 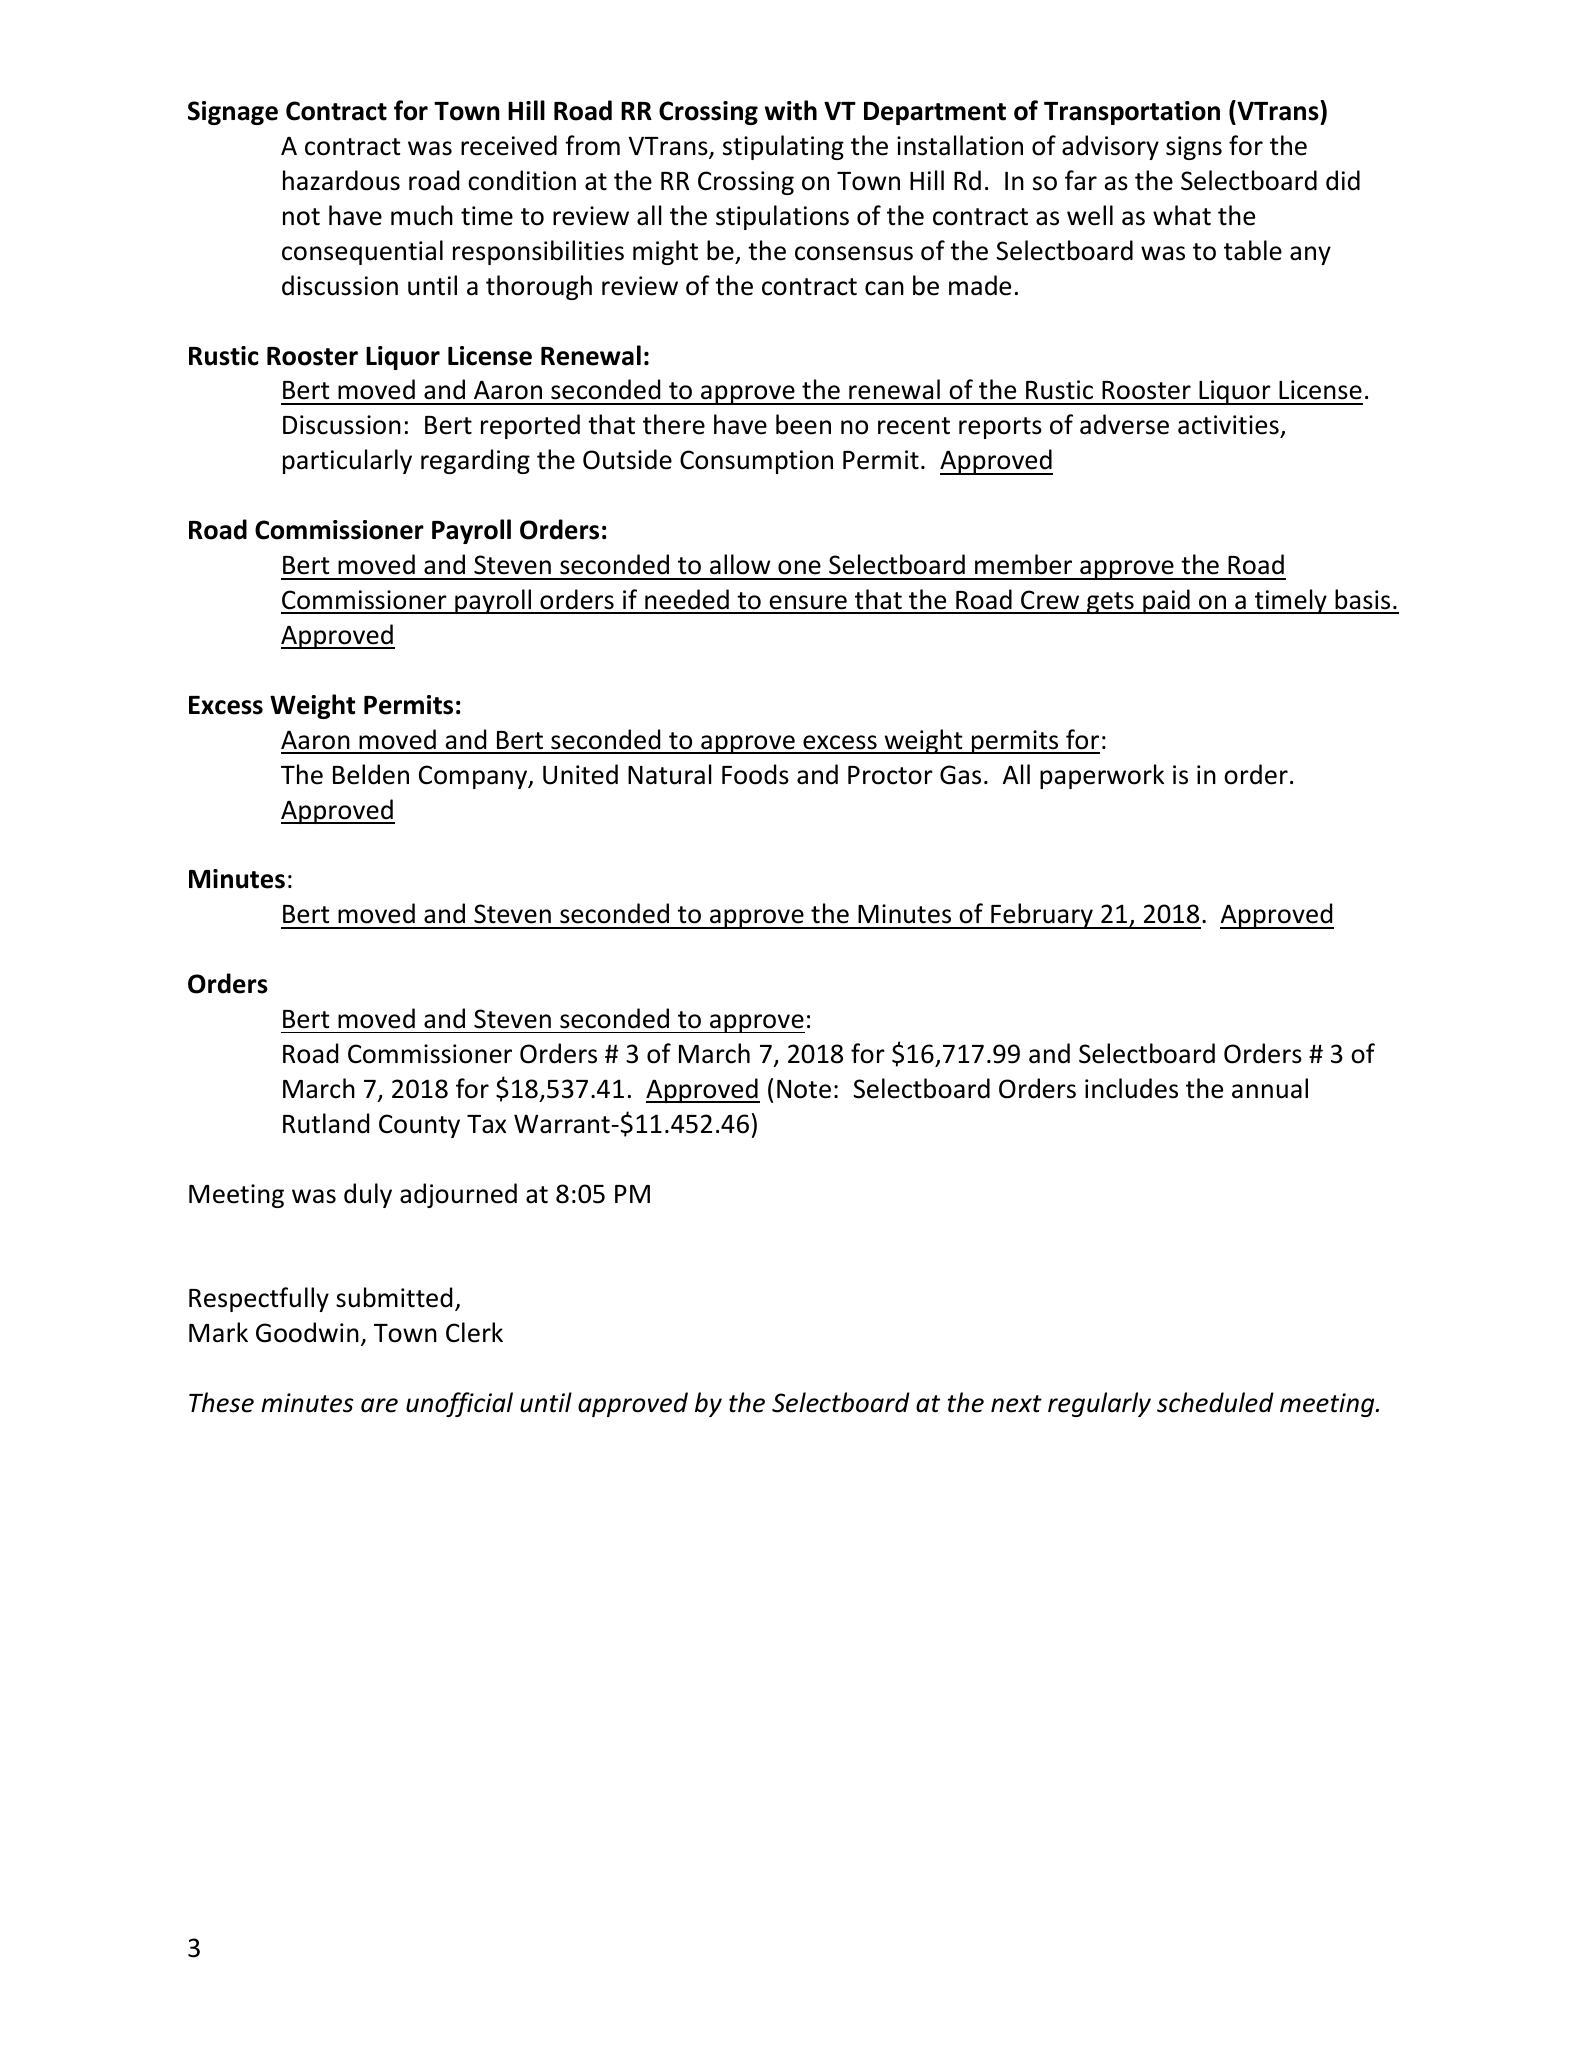 I want to click on hazardous, so click(x=341, y=180).
